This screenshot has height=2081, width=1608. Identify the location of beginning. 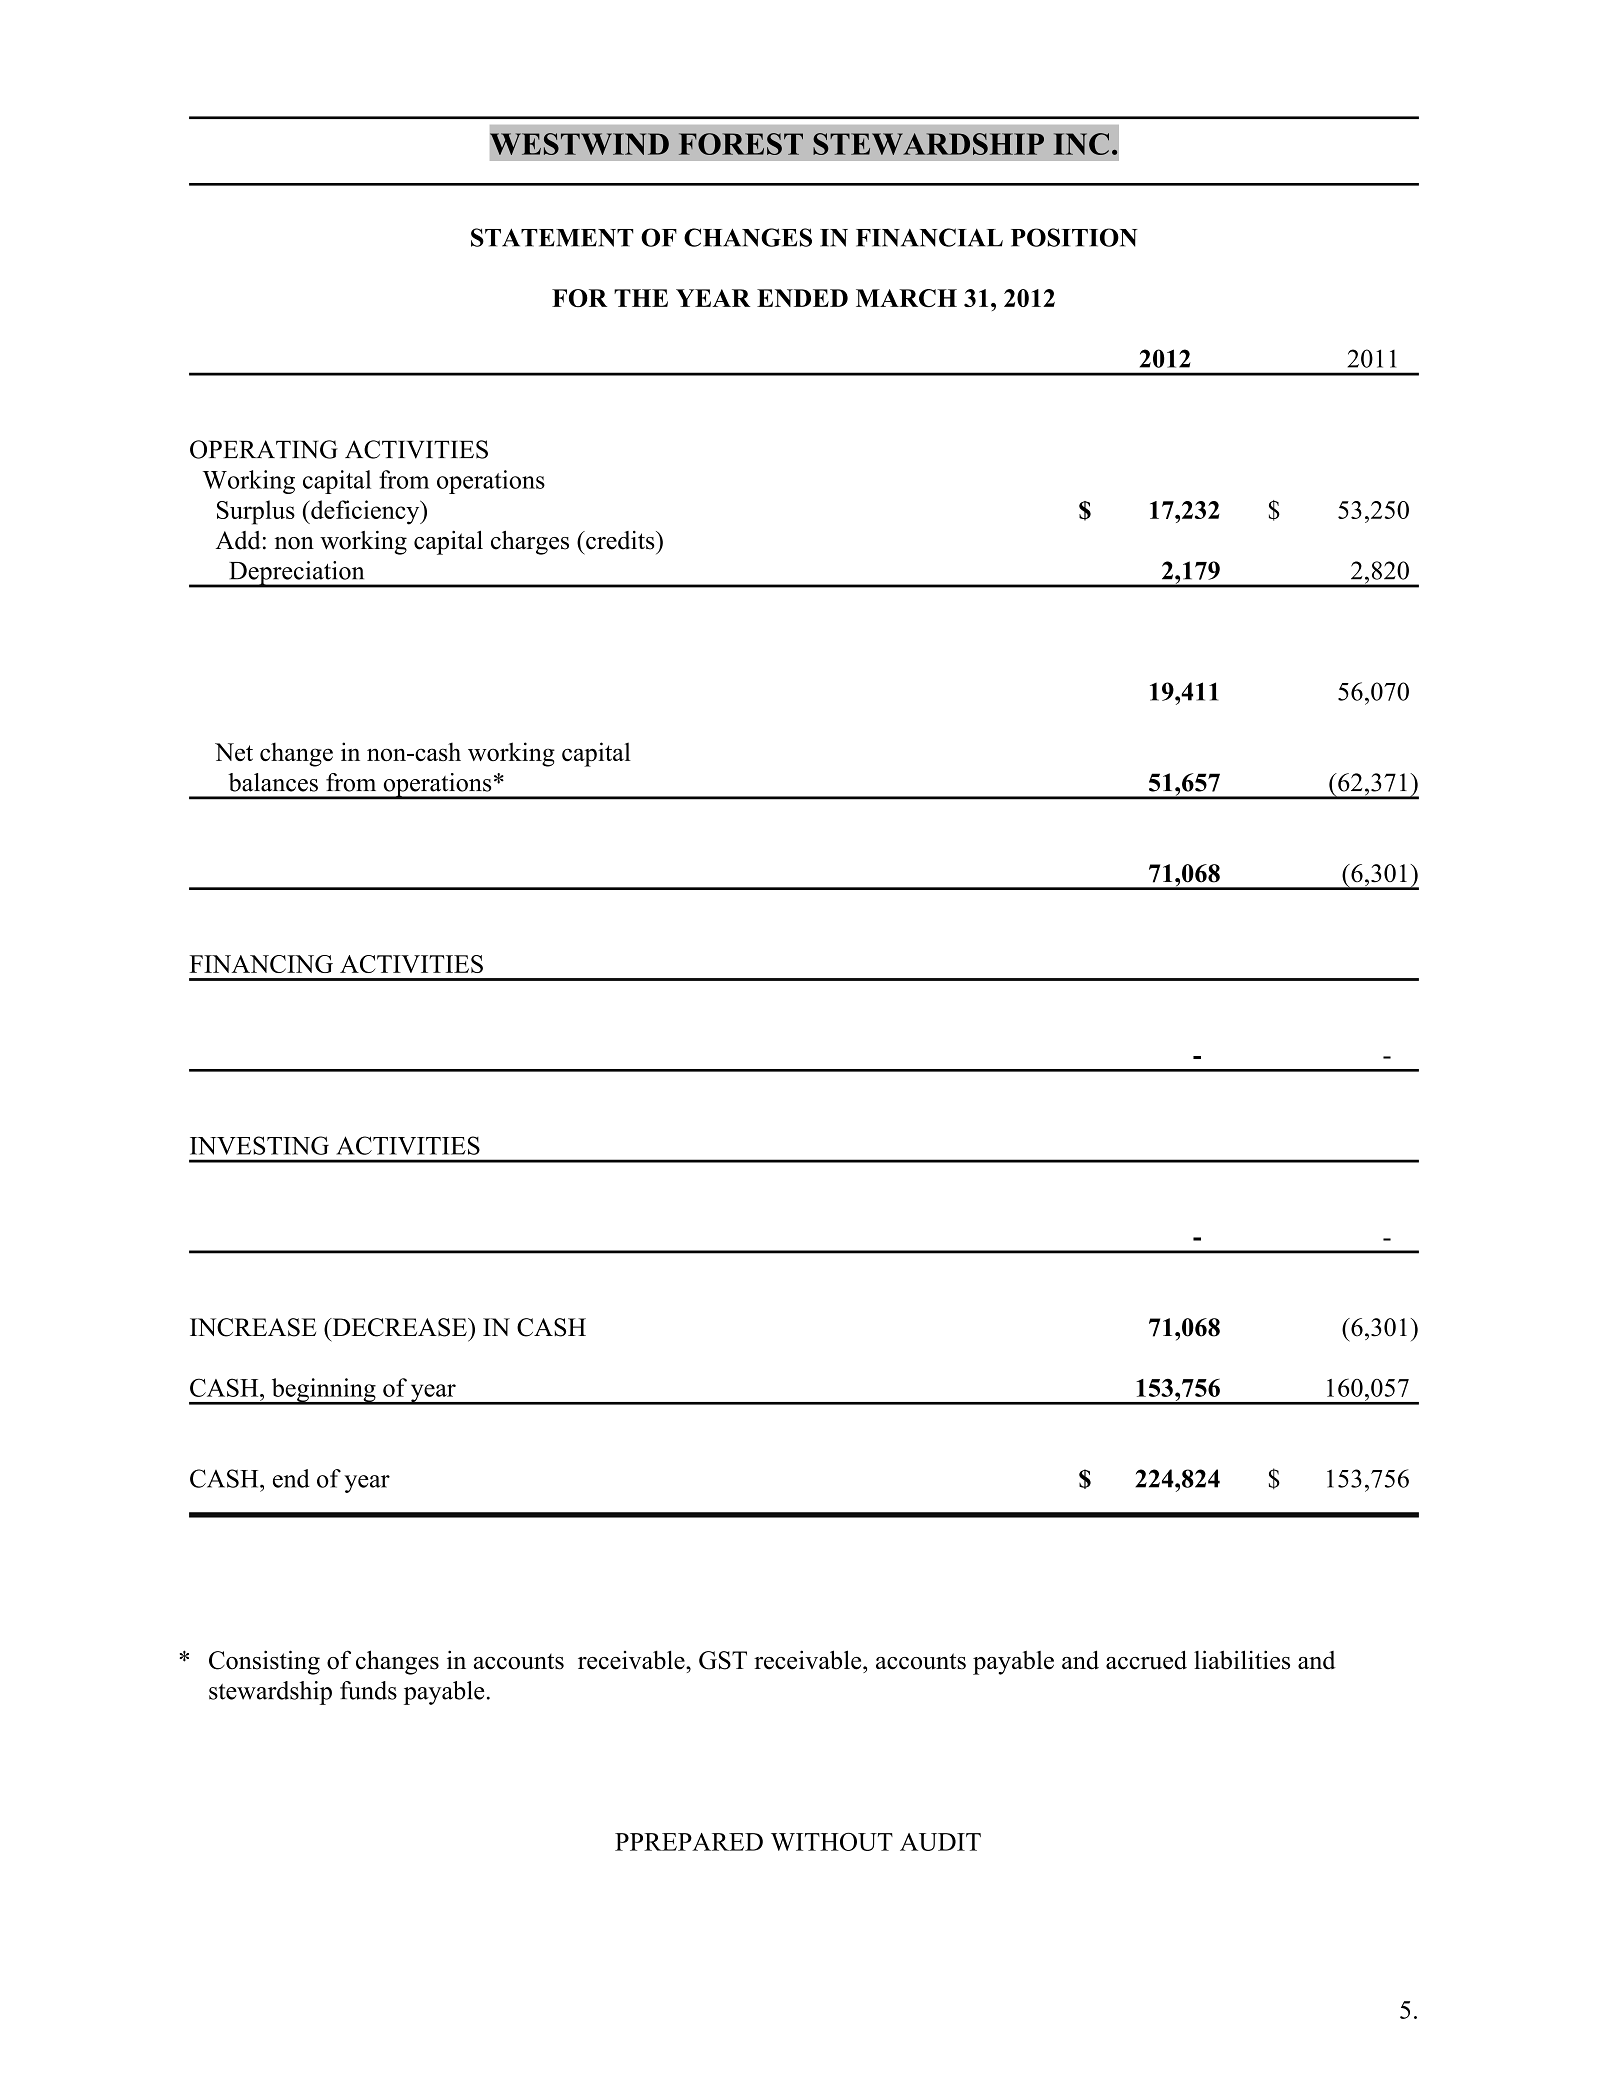
(323, 1391).
